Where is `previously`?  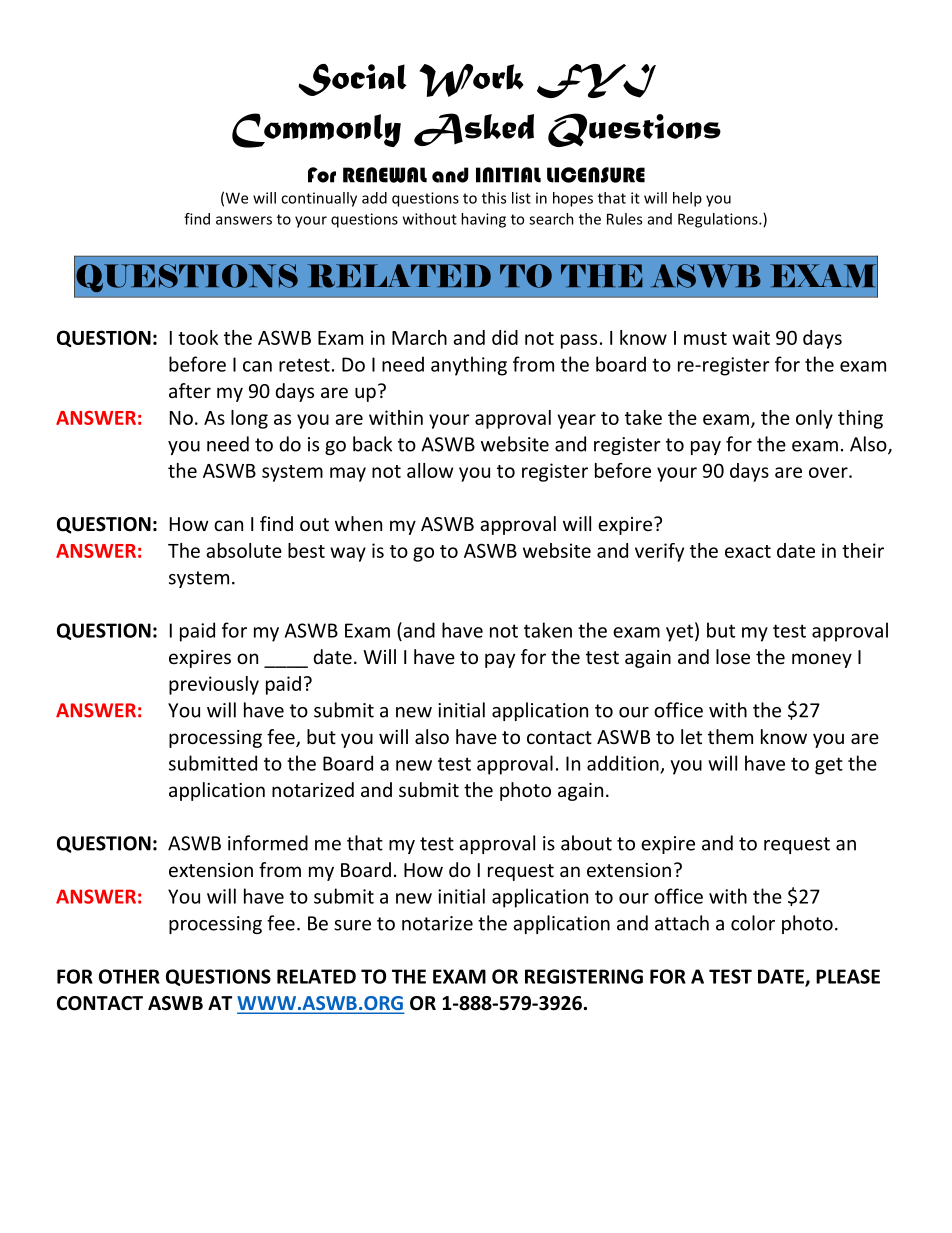
previously is located at coordinates (214, 685).
